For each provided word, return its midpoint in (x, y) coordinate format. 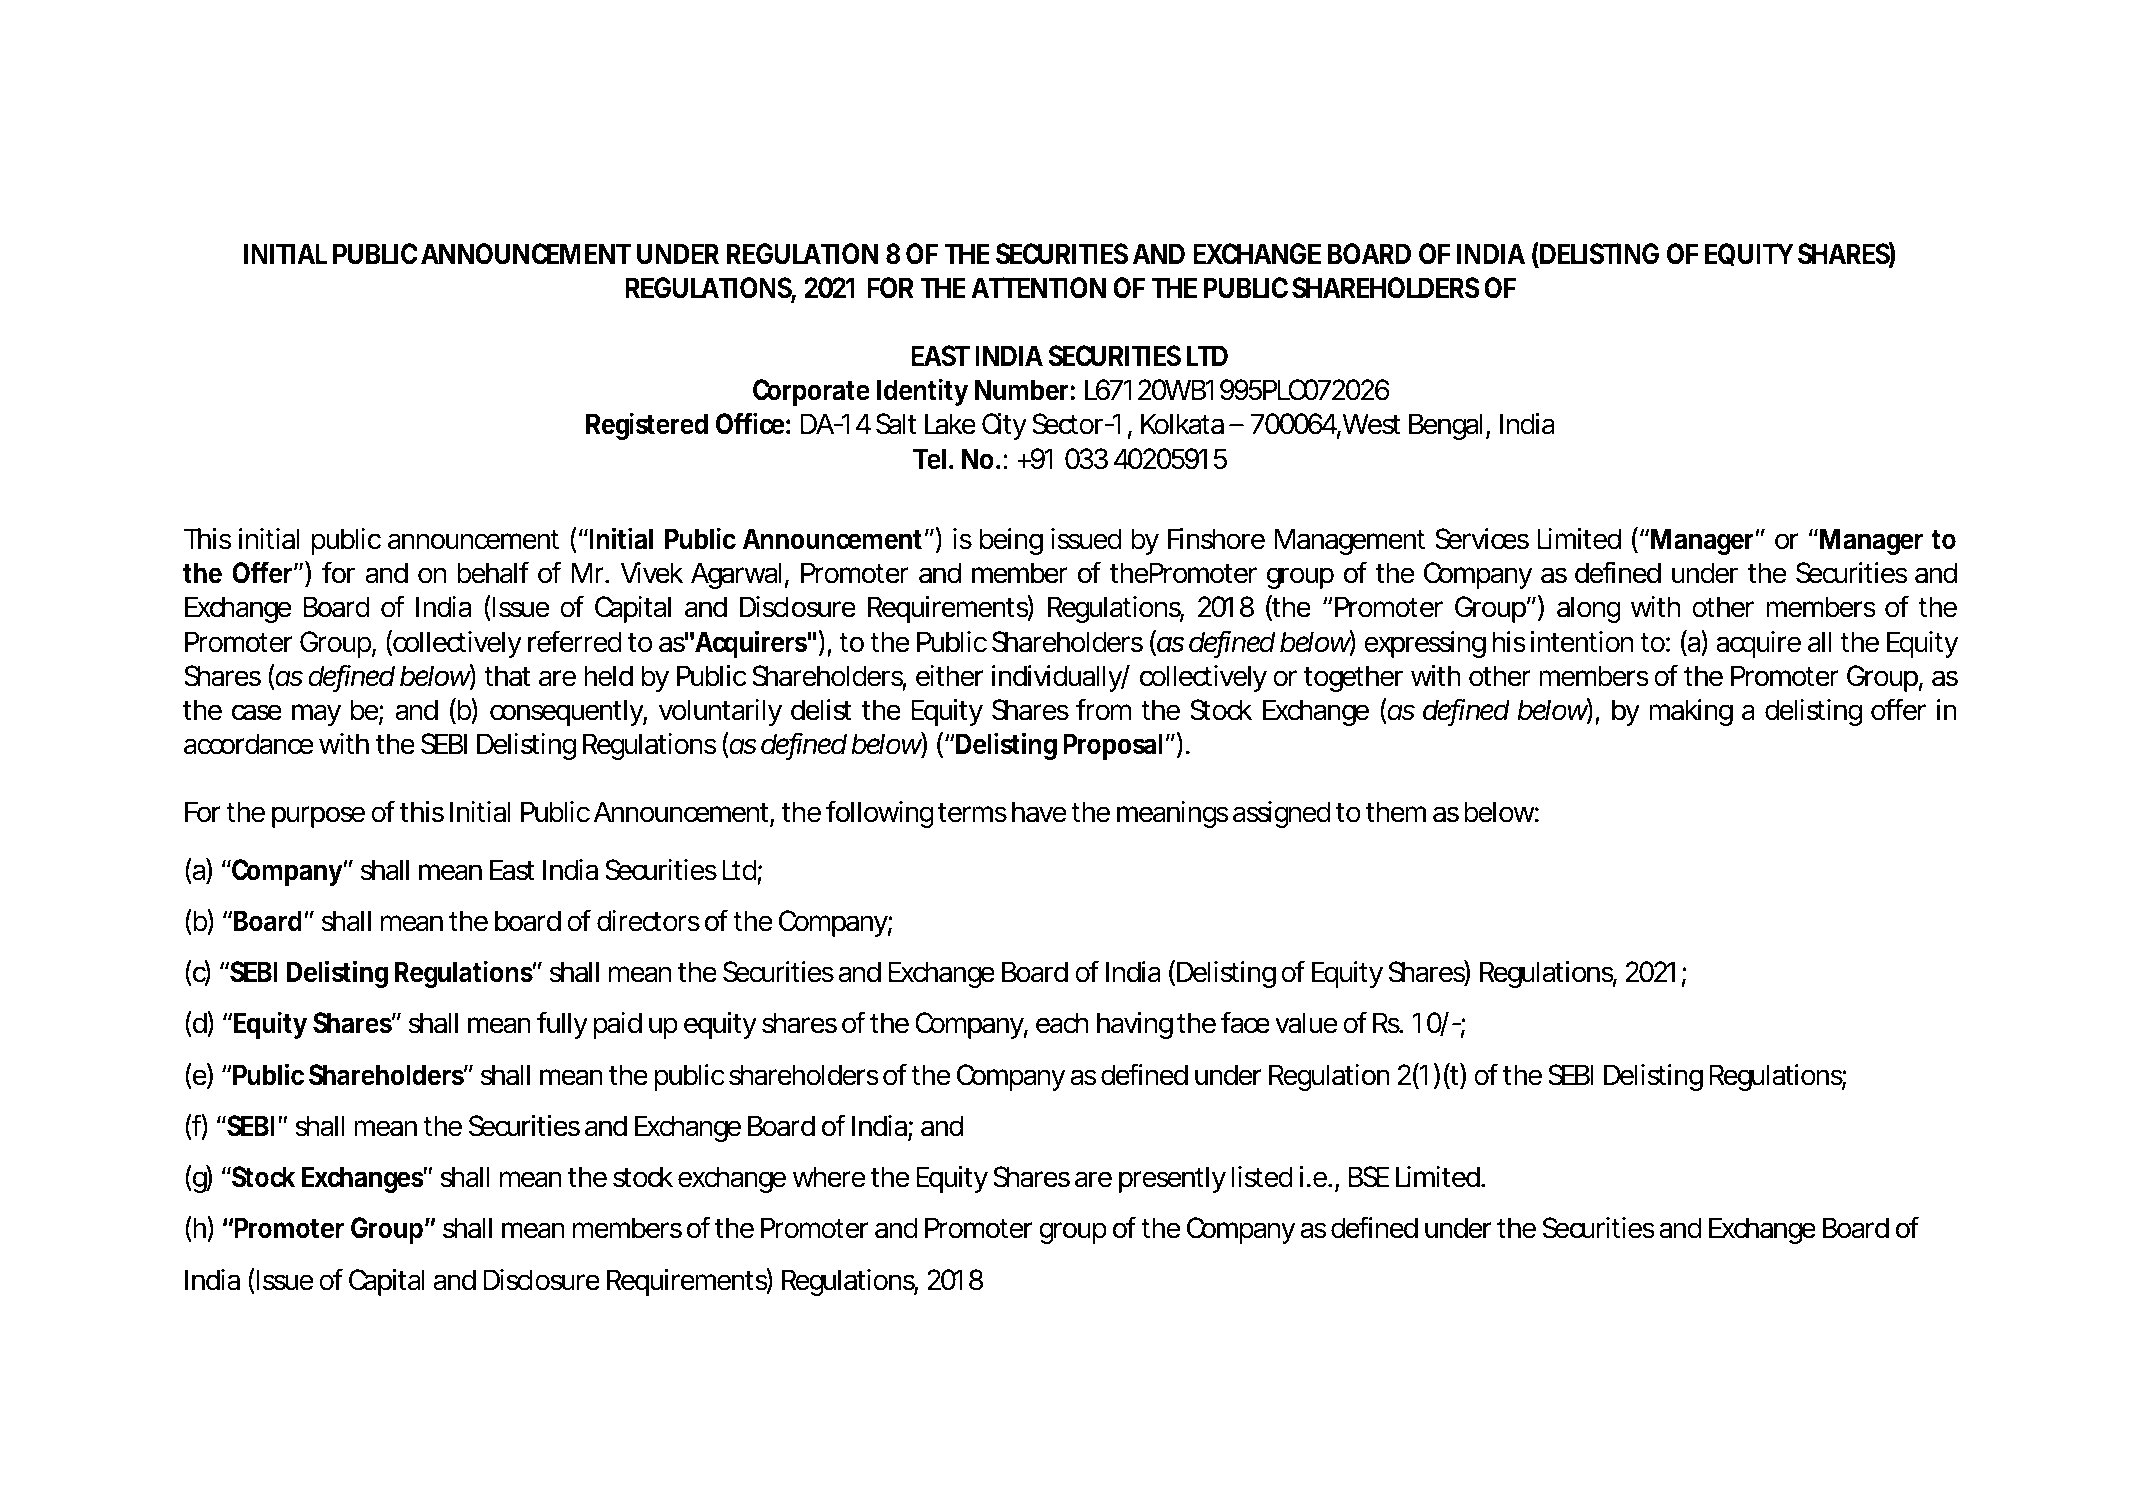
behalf (493, 572)
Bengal (1446, 426)
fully (562, 1025)
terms (972, 813)
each (1062, 1023)
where (829, 1177)
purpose (318, 817)
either (949, 676)
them (1396, 812)
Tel (929, 459)
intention (1582, 642)
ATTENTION (1038, 288)
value (1306, 1023)
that (507, 676)
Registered (647, 426)
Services (1482, 539)
